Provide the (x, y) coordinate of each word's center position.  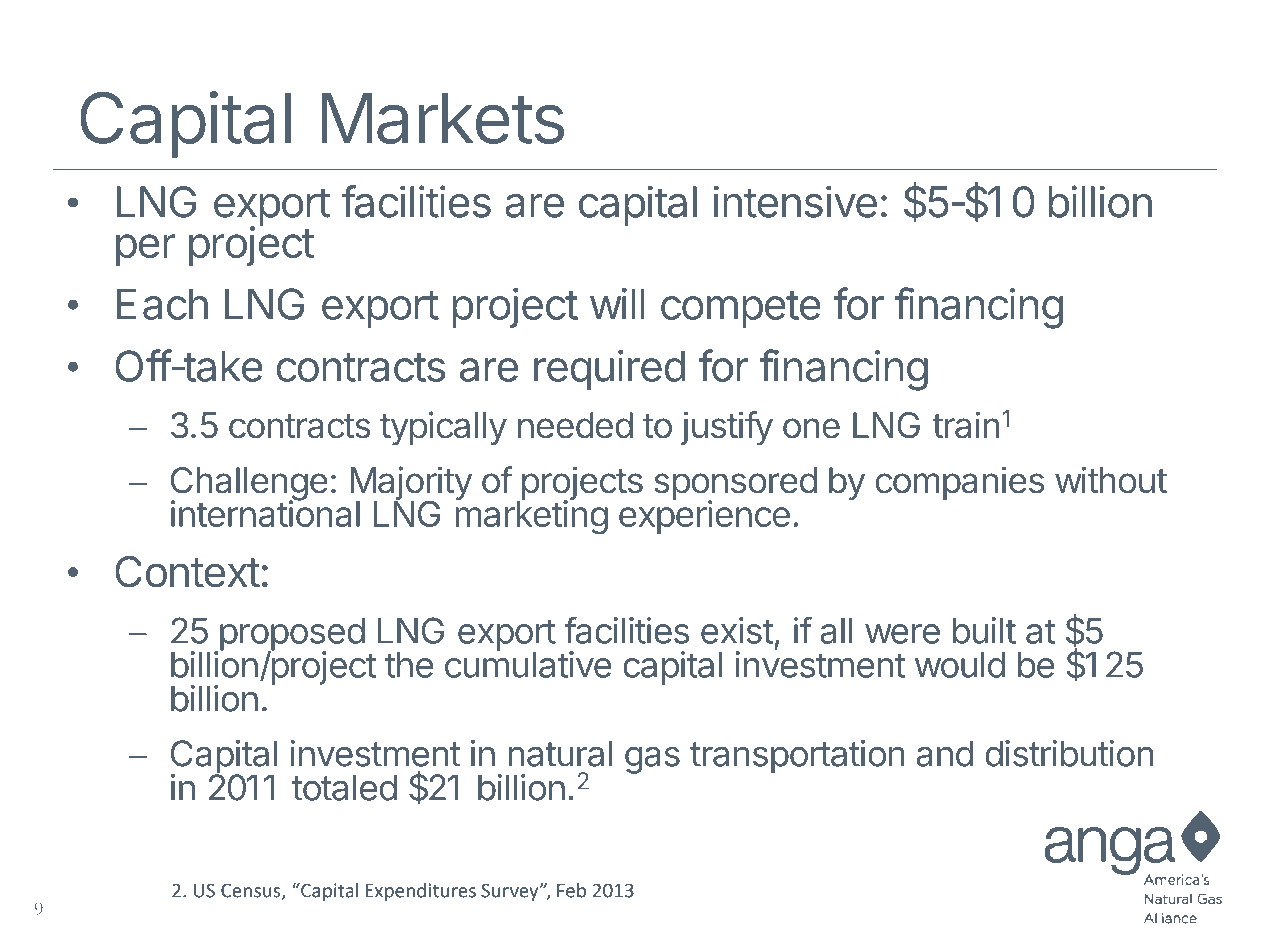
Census (252, 891)
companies (959, 483)
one (811, 428)
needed (575, 425)
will (617, 304)
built (984, 630)
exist (737, 630)
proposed (291, 635)
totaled (344, 787)
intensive (795, 201)
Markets (442, 118)
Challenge (249, 485)
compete (741, 309)
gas (652, 760)
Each (162, 304)
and (944, 753)
